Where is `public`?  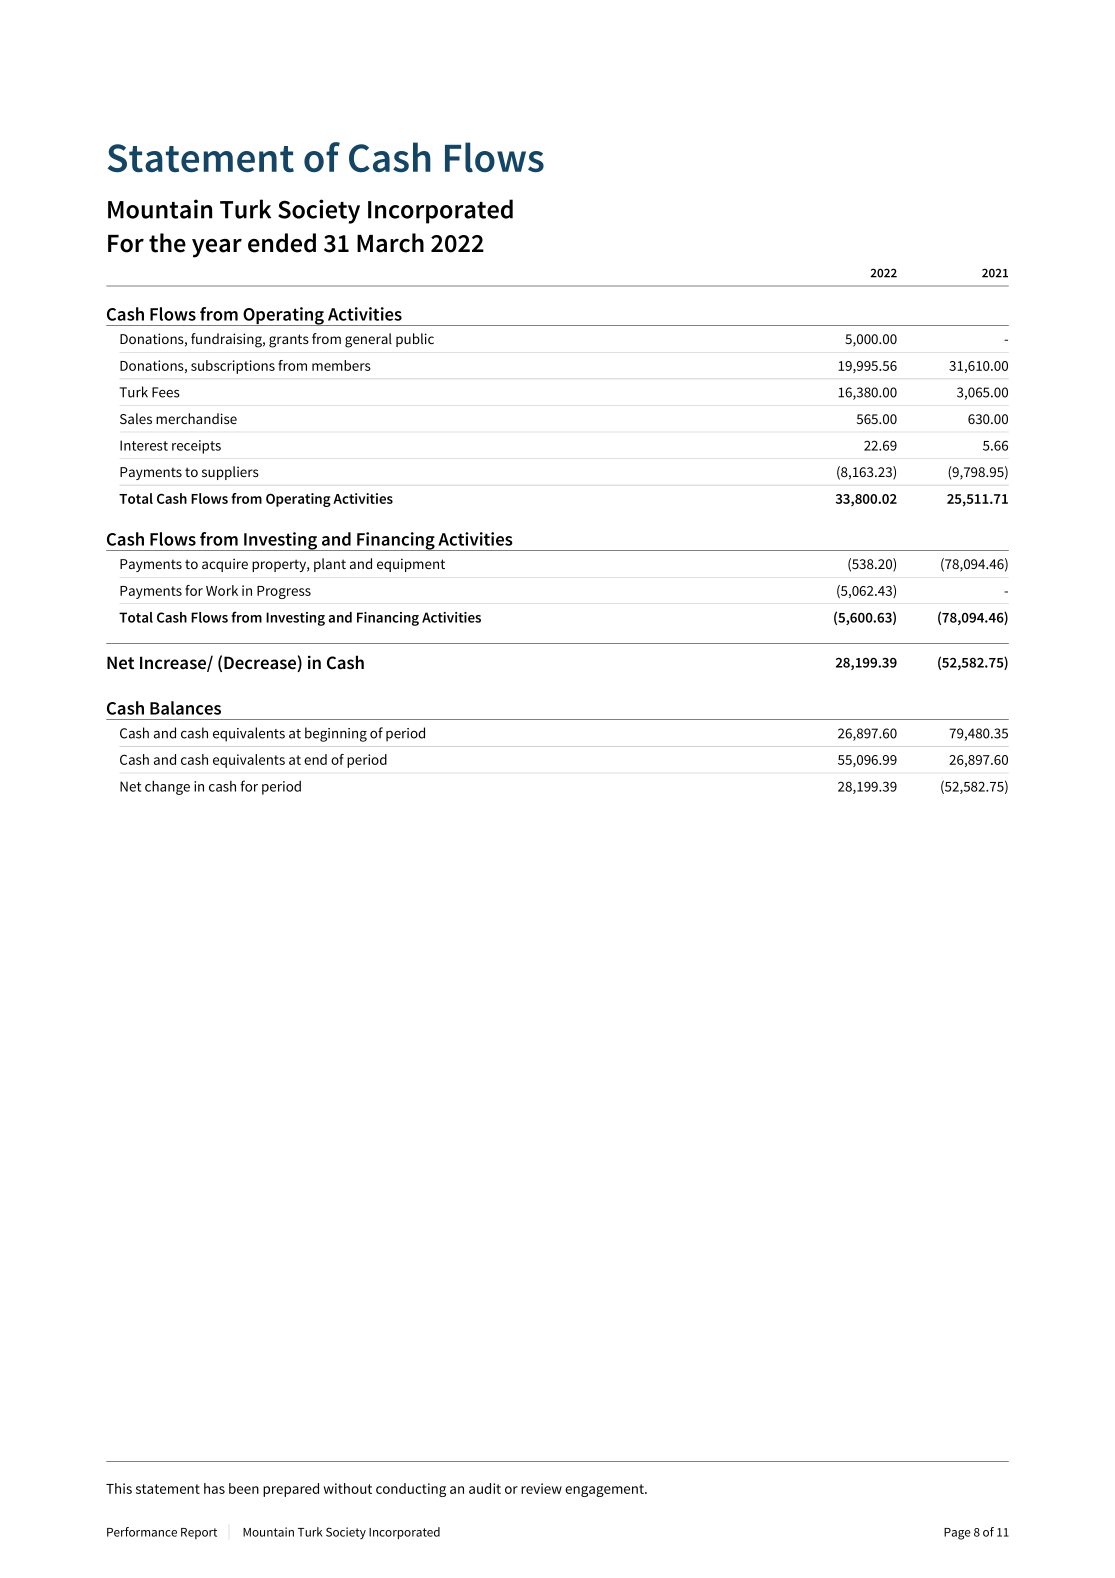 public is located at coordinates (415, 340).
